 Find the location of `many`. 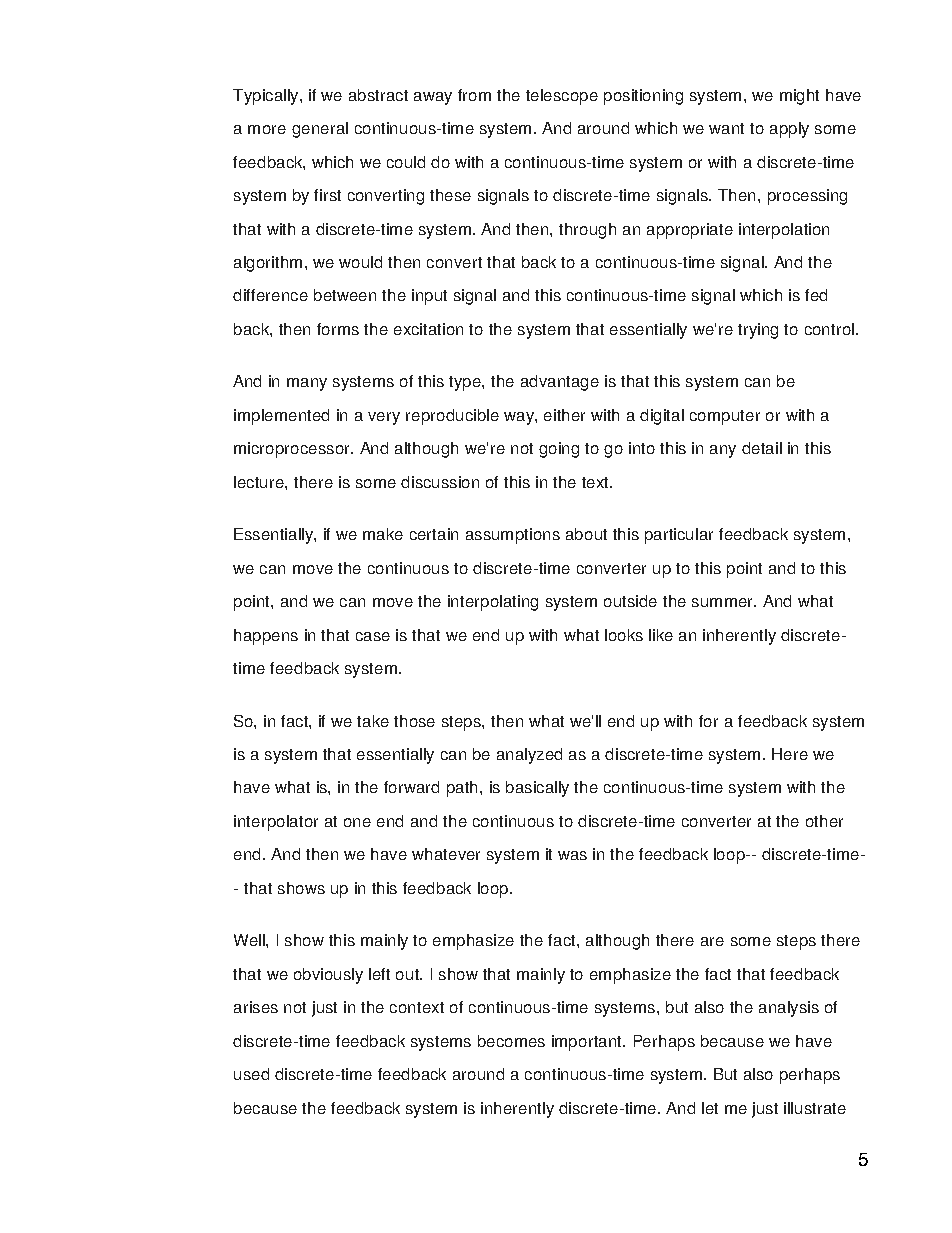

many is located at coordinates (307, 384).
